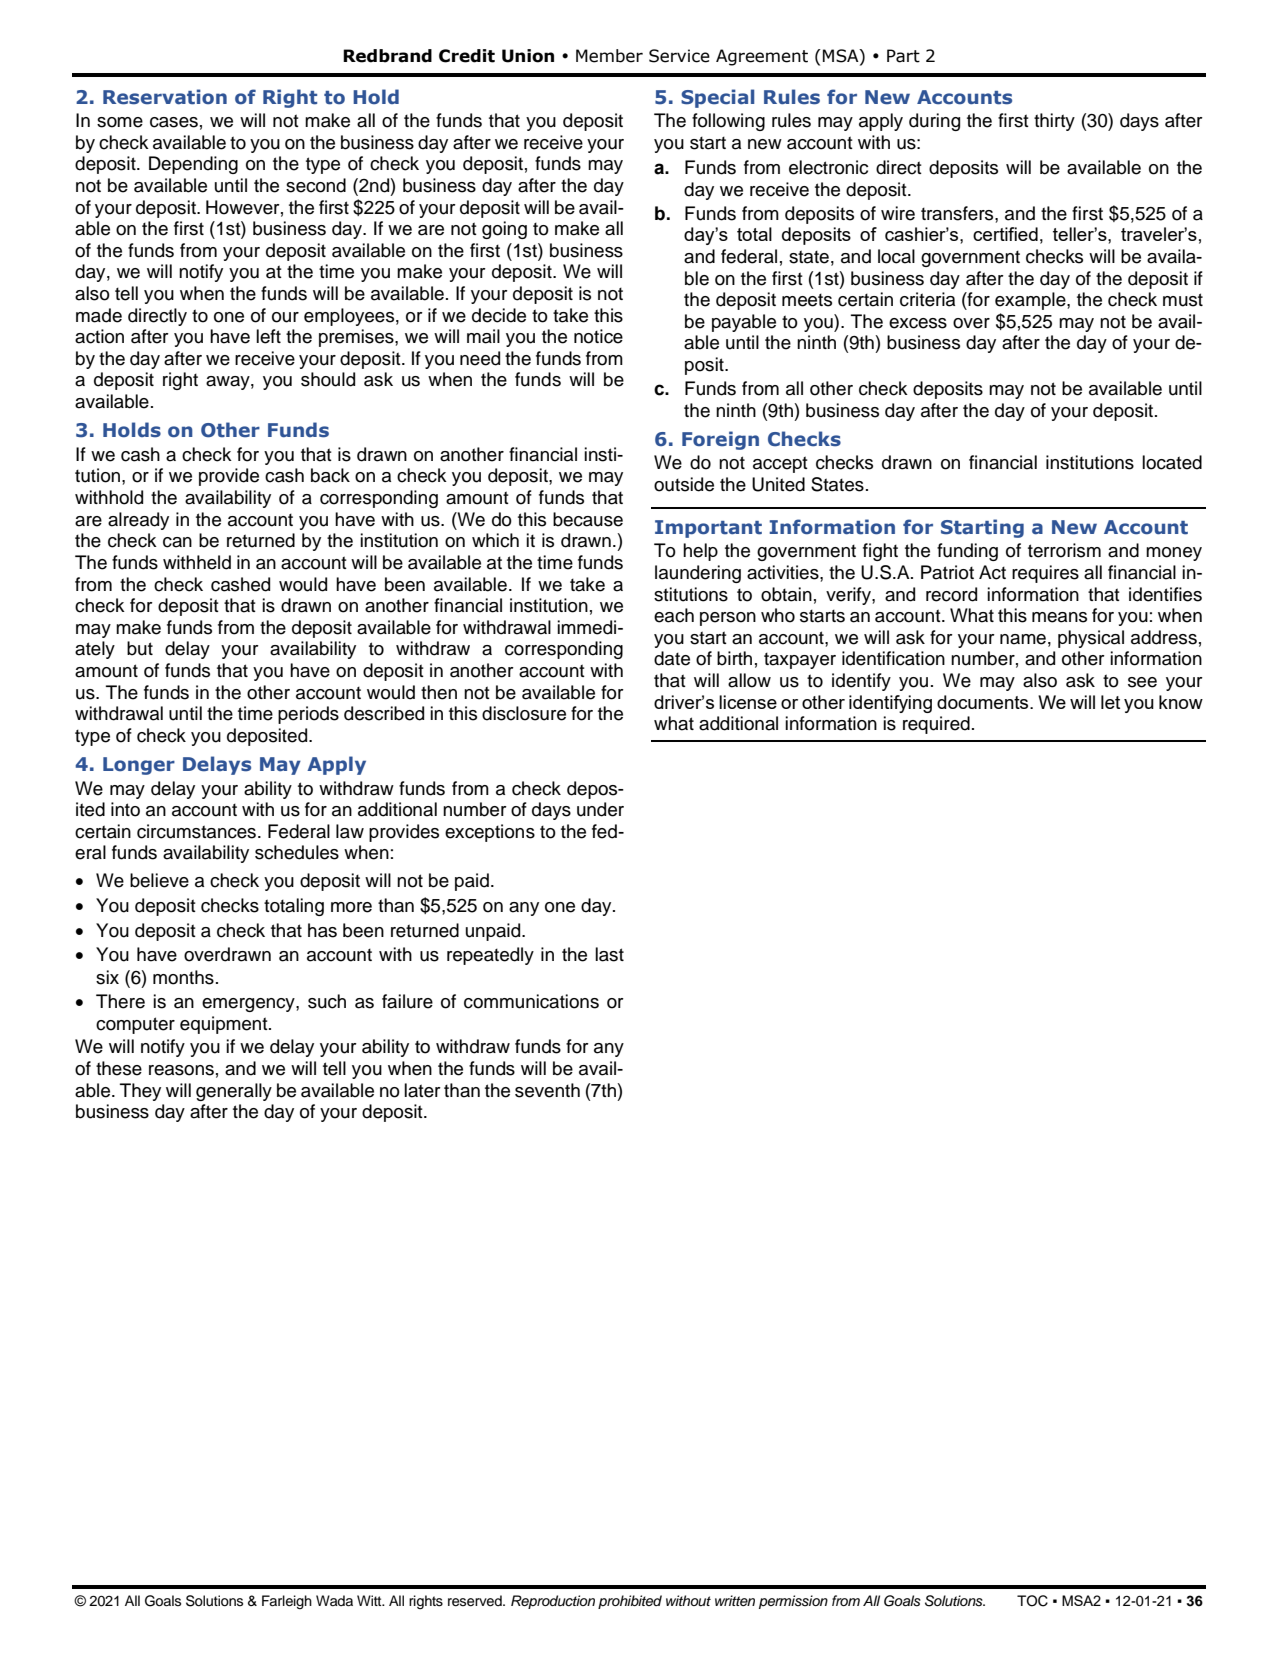  I want to click on each, so click(674, 615).
